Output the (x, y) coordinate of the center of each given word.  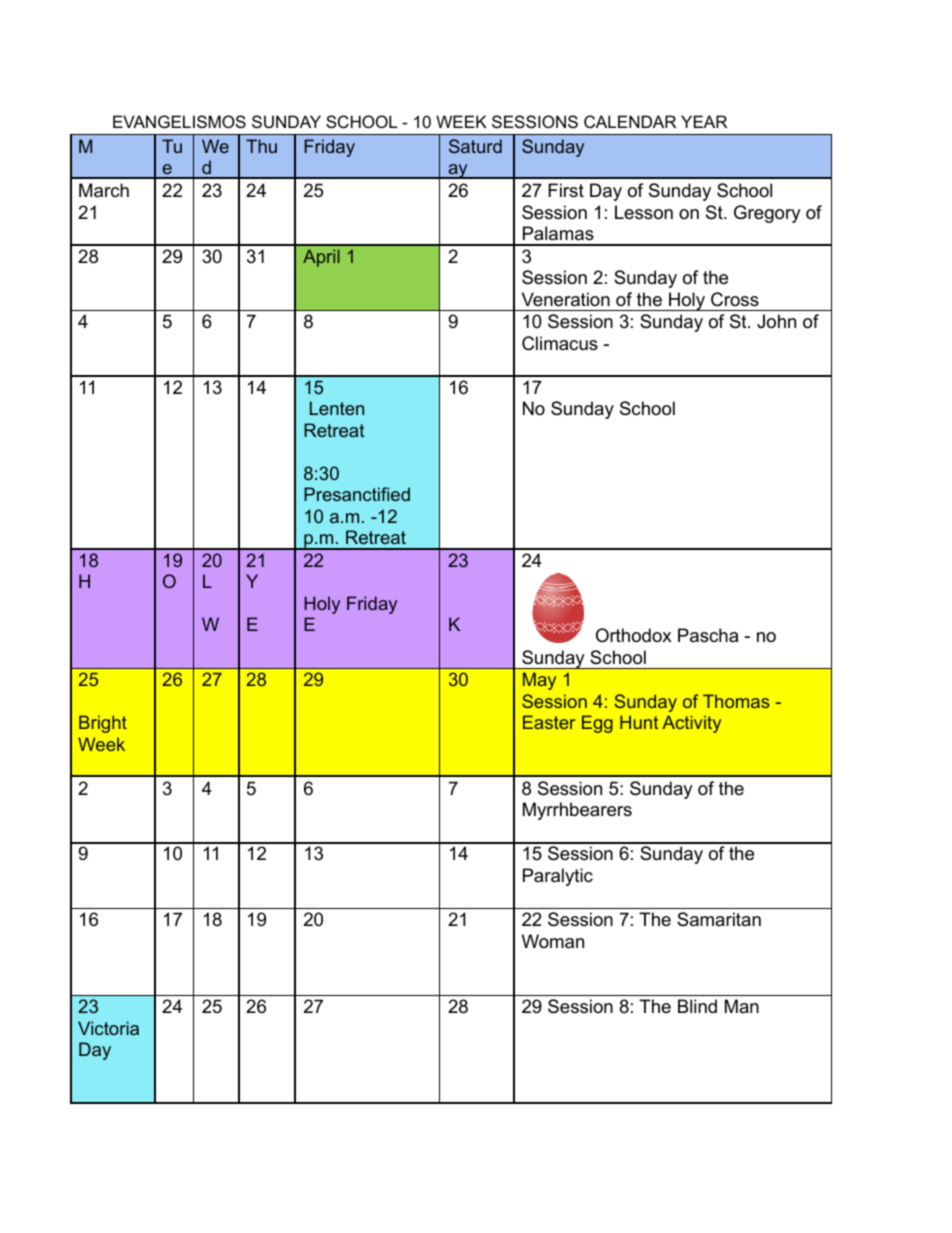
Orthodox (633, 635)
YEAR (704, 121)
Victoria (108, 1028)
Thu (261, 146)
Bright (103, 724)
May (539, 681)
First (566, 190)
